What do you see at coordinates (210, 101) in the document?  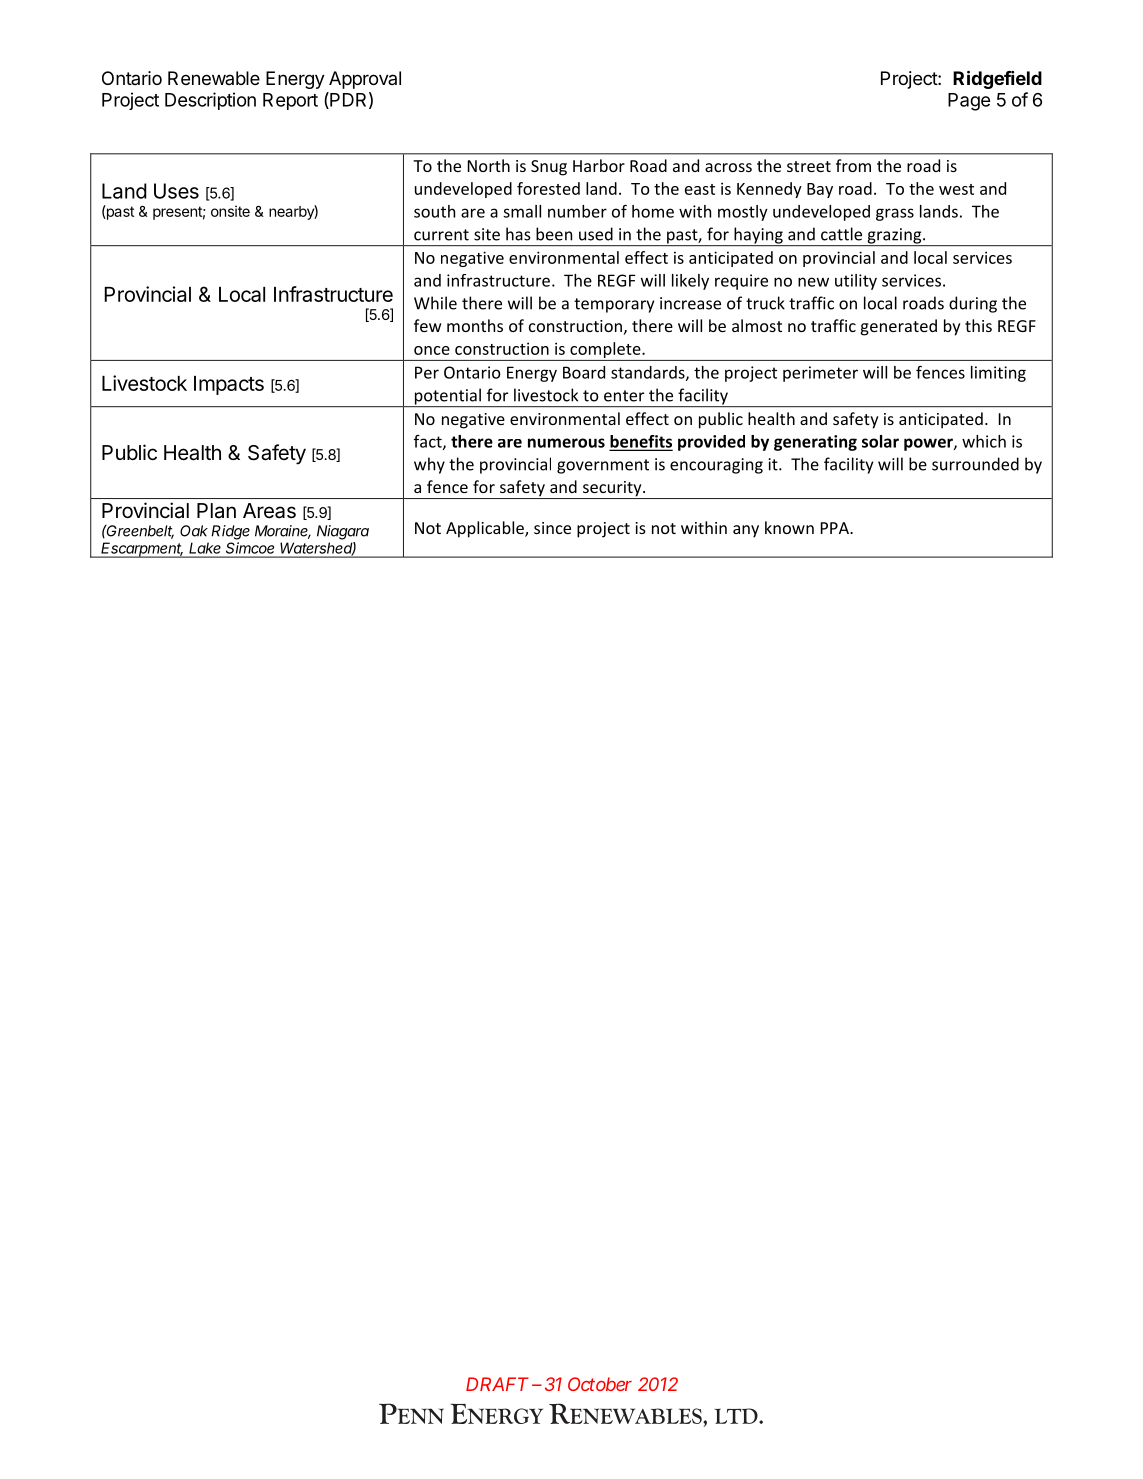 I see `Description` at bounding box center [210, 101].
